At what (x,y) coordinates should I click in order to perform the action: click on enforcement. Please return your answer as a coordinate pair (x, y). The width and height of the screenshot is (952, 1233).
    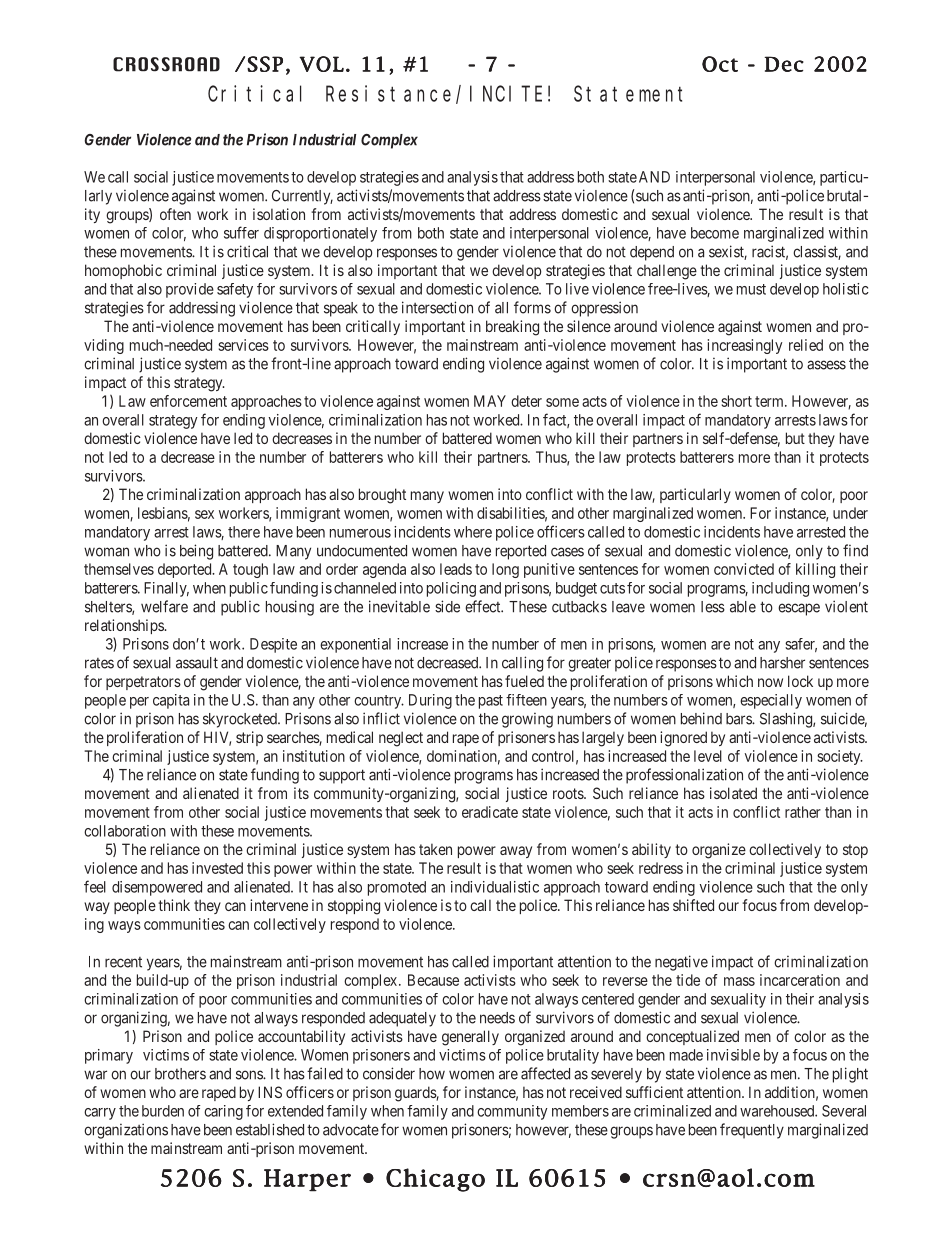
    Looking at the image, I should click on (188, 401).
